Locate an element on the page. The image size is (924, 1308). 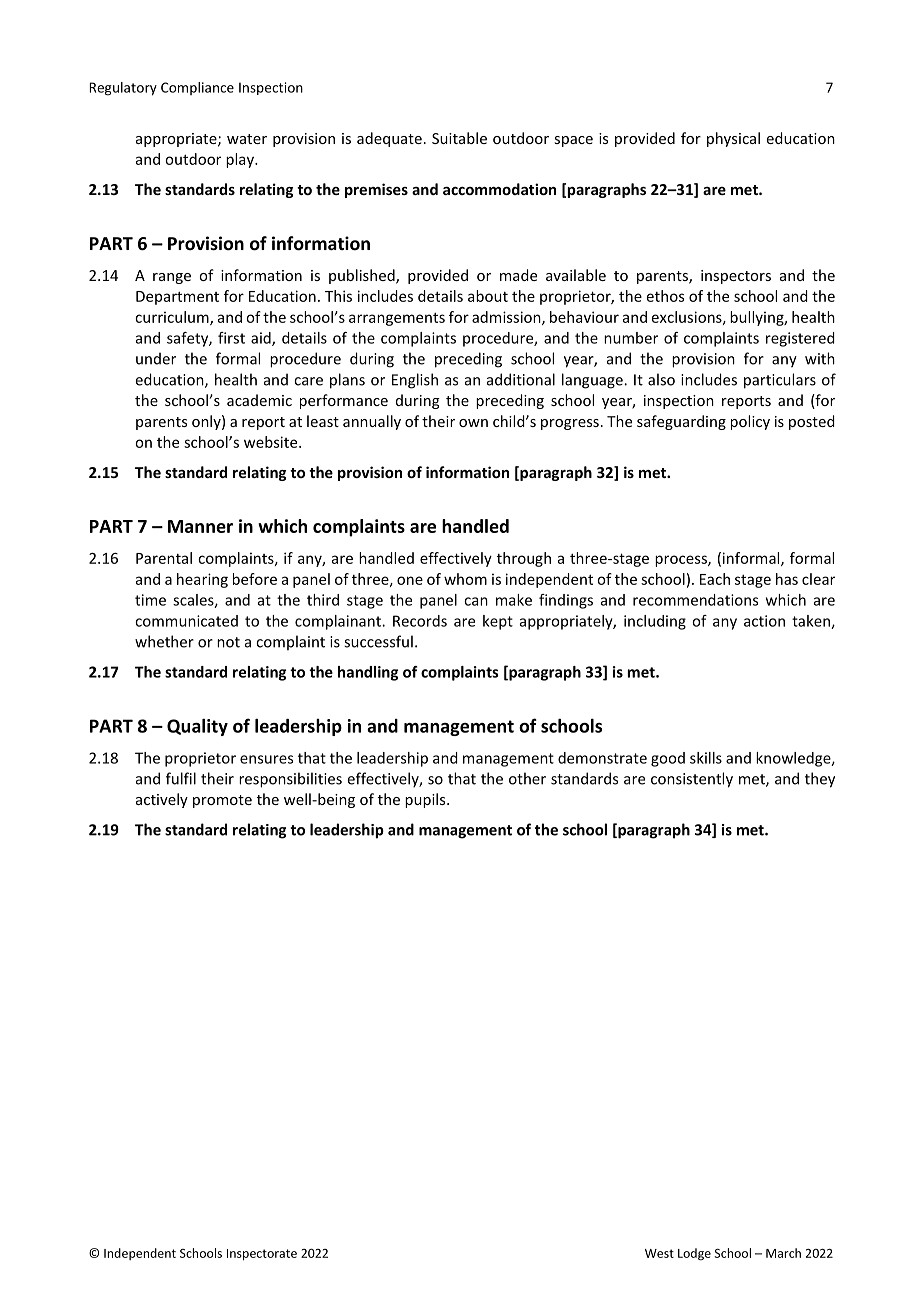
policy is located at coordinates (750, 422).
